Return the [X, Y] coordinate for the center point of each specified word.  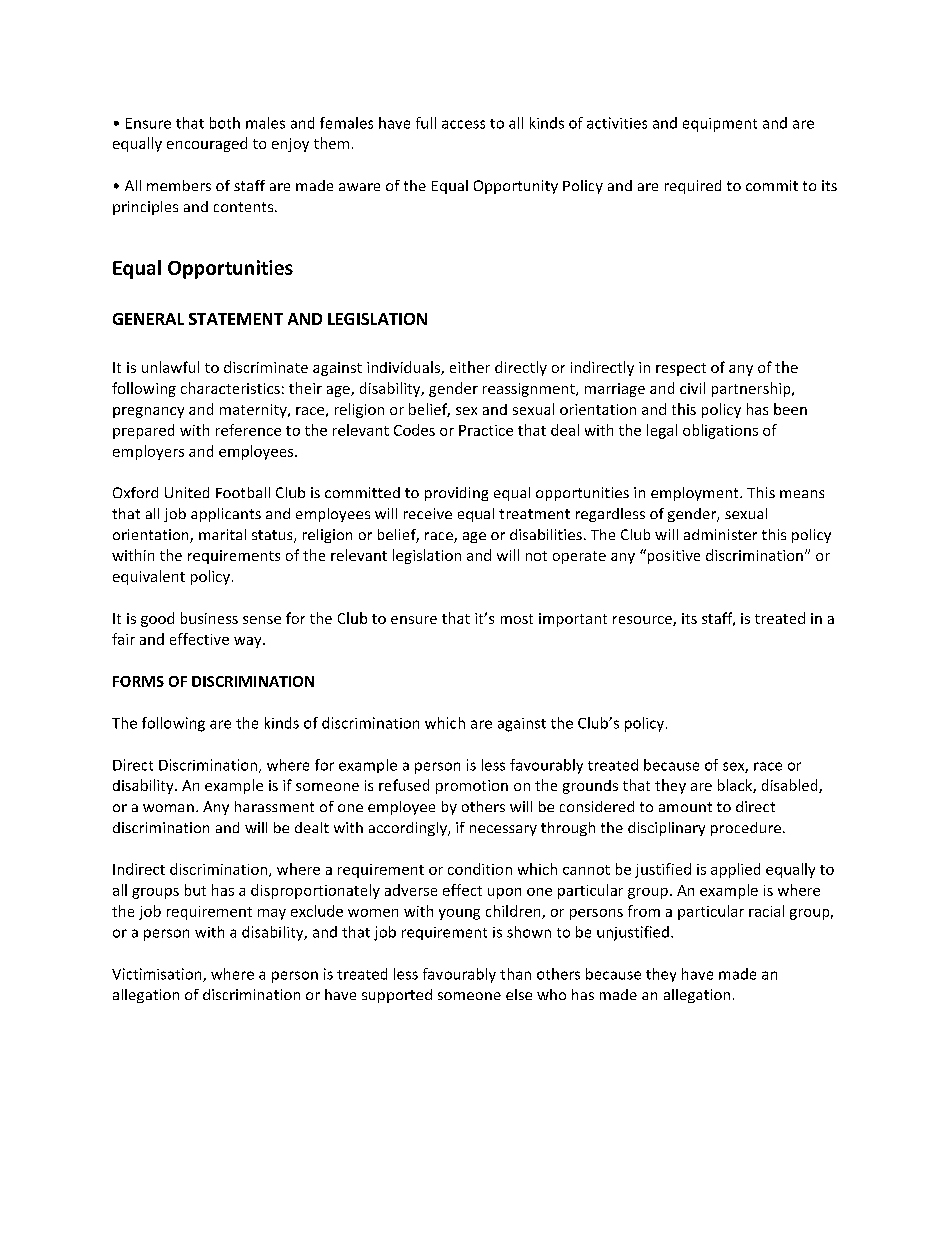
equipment [720, 125]
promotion [472, 787]
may [272, 914]
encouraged [207, 144]
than [515, 974]
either [470, 367]
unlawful [170, 367]
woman [168, 808]
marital [222, 534]
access [463, 124]
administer [720, 534]
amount [685, 807]
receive [428, 513]
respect [681, 369]
